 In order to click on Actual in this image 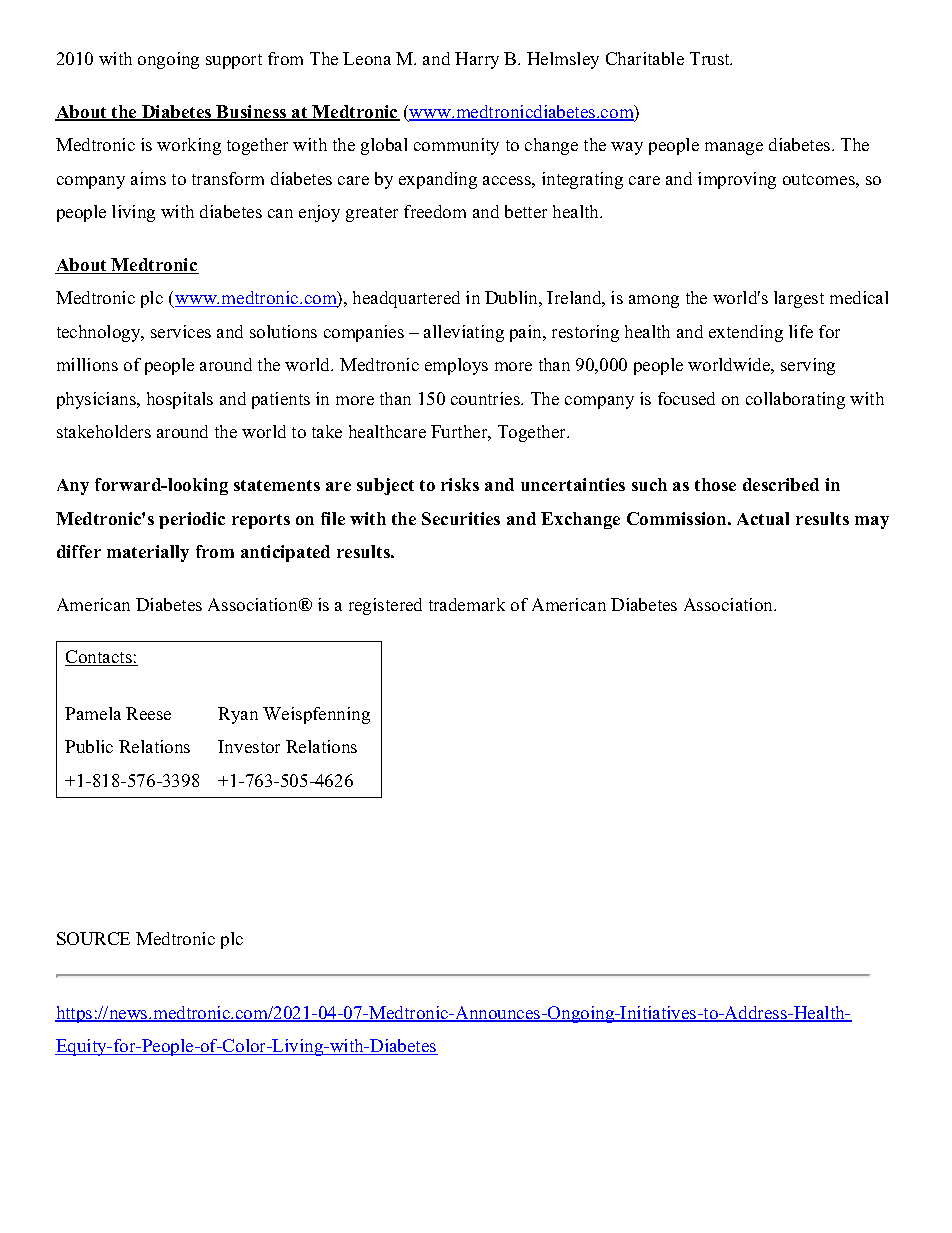, I will do `click(763, 518)`.
